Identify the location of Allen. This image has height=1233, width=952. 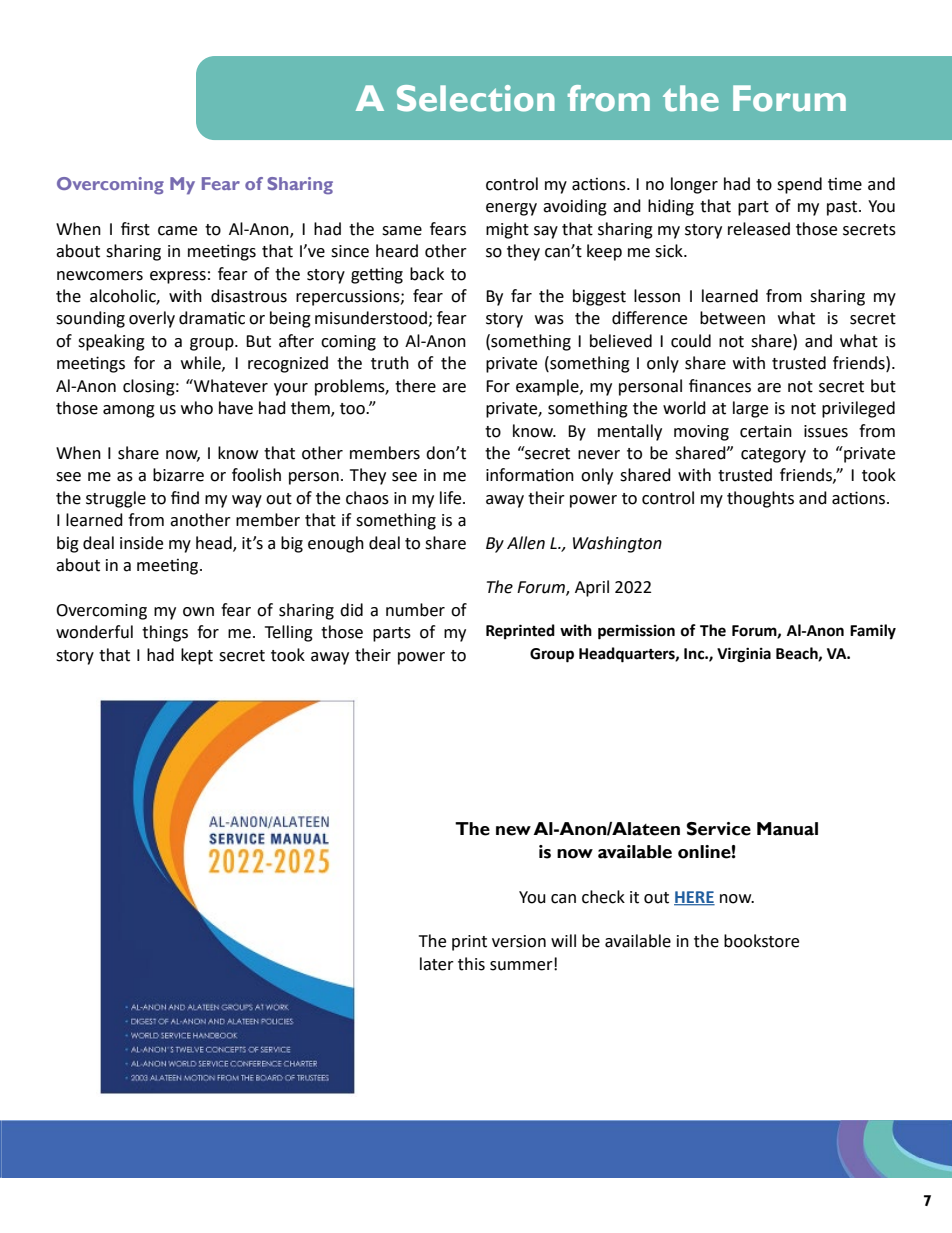
(526, 543).
